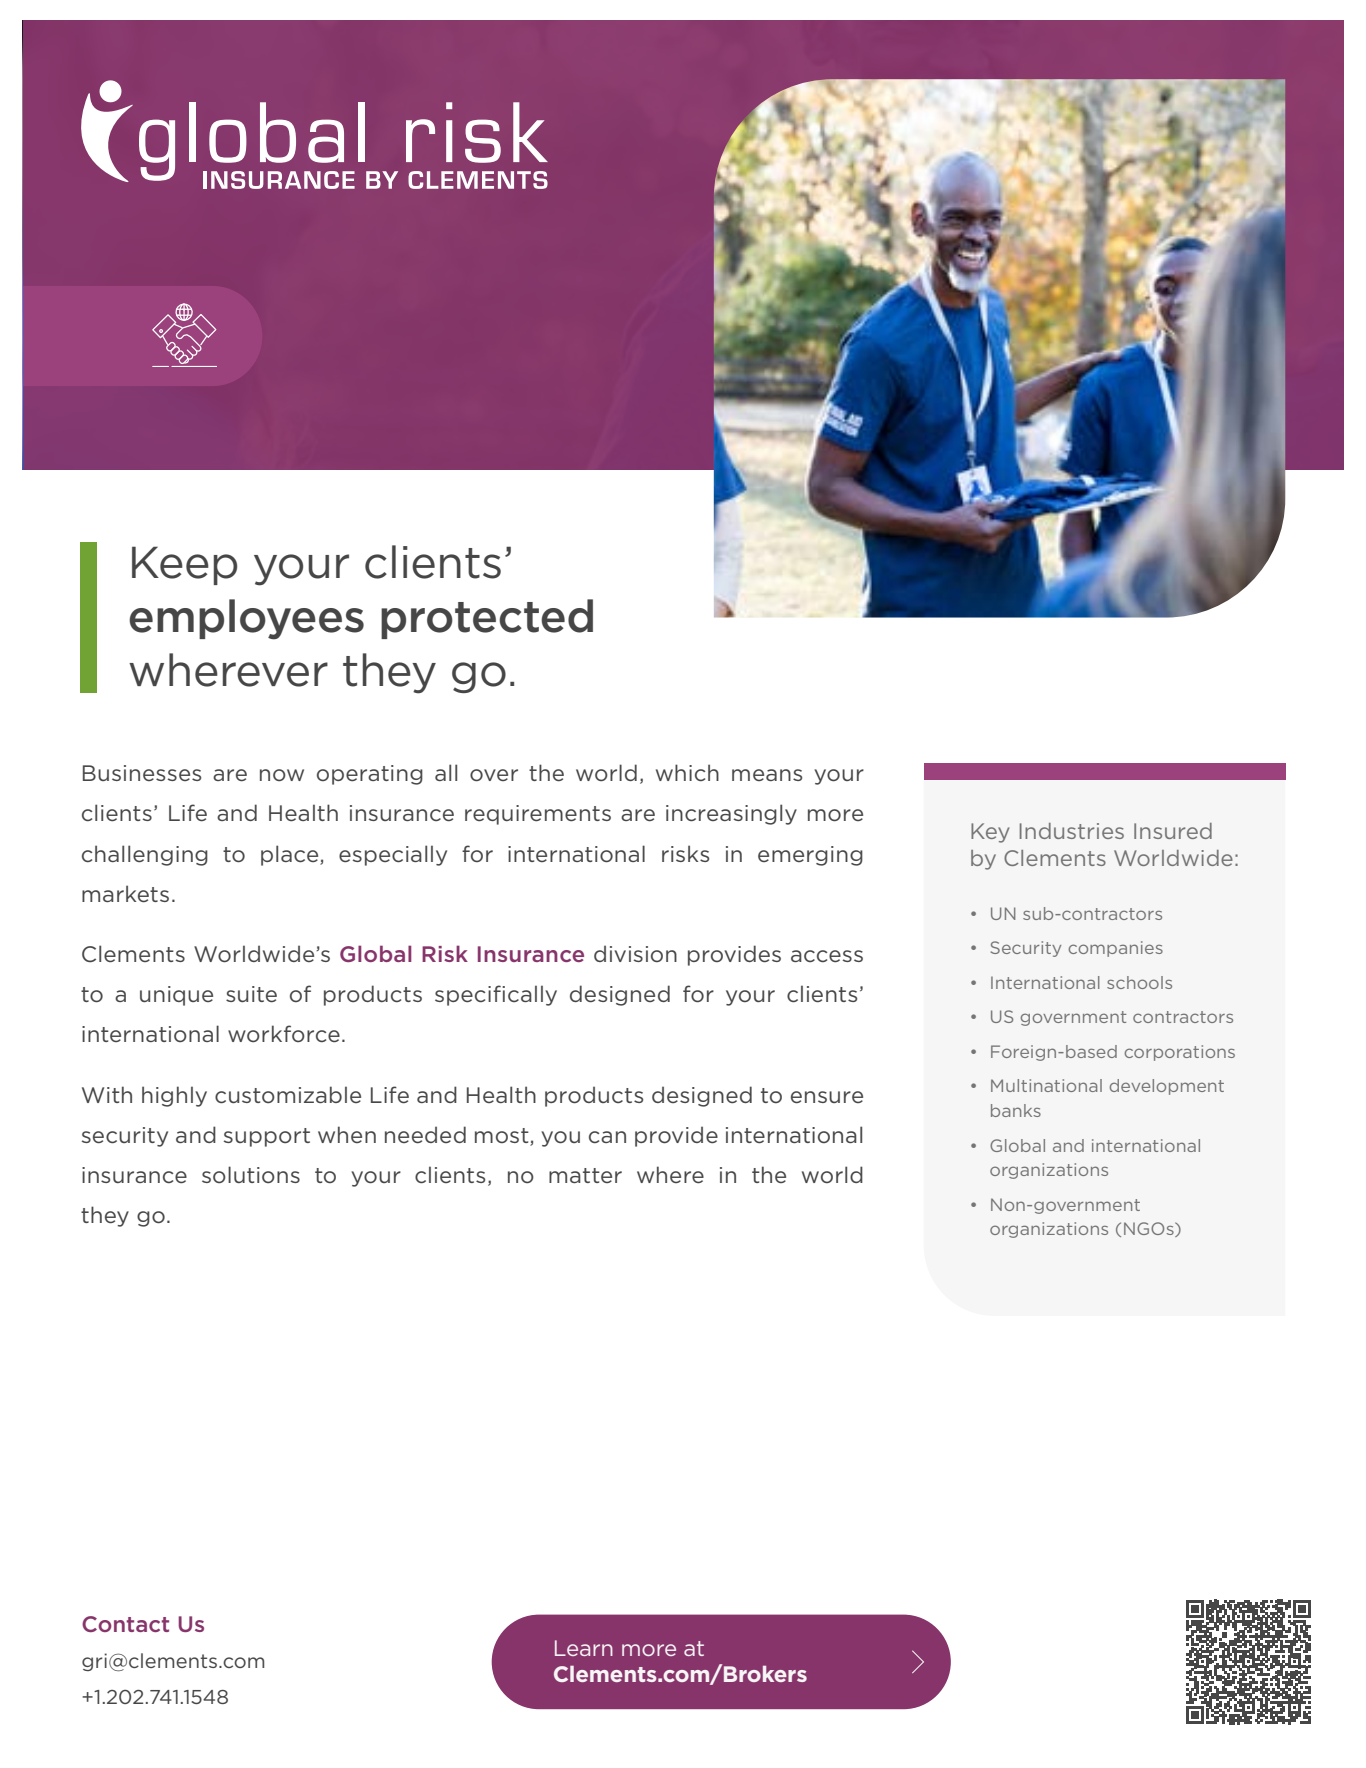 Image resolution: width=1366 pixels, height=1768 pixels. What do you see at coordinates (251, 1174) in the screenshot?
I see `solutions` at bounding box center [251, 1174].
